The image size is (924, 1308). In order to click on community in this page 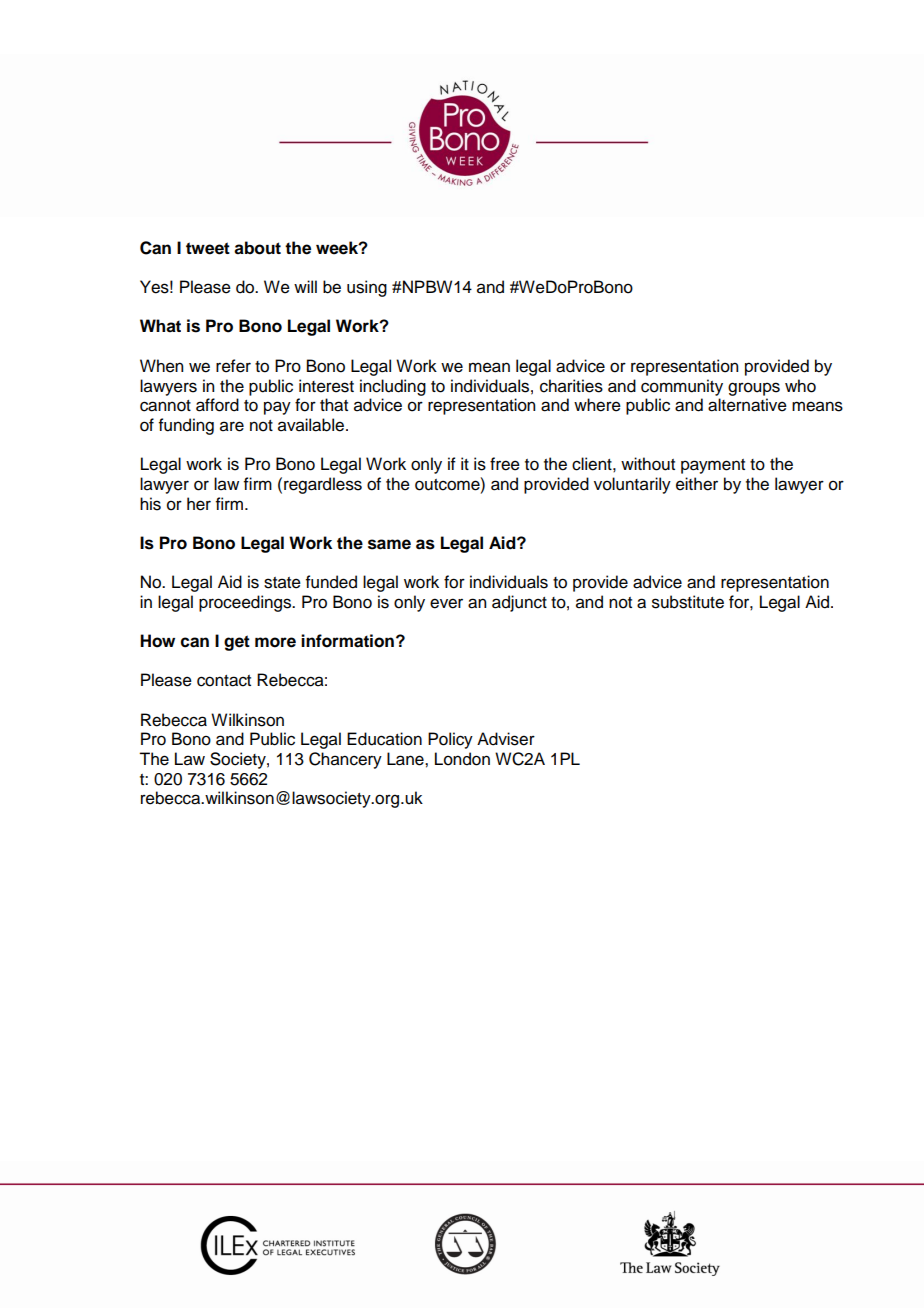, I will do `click(682, 387)`.
